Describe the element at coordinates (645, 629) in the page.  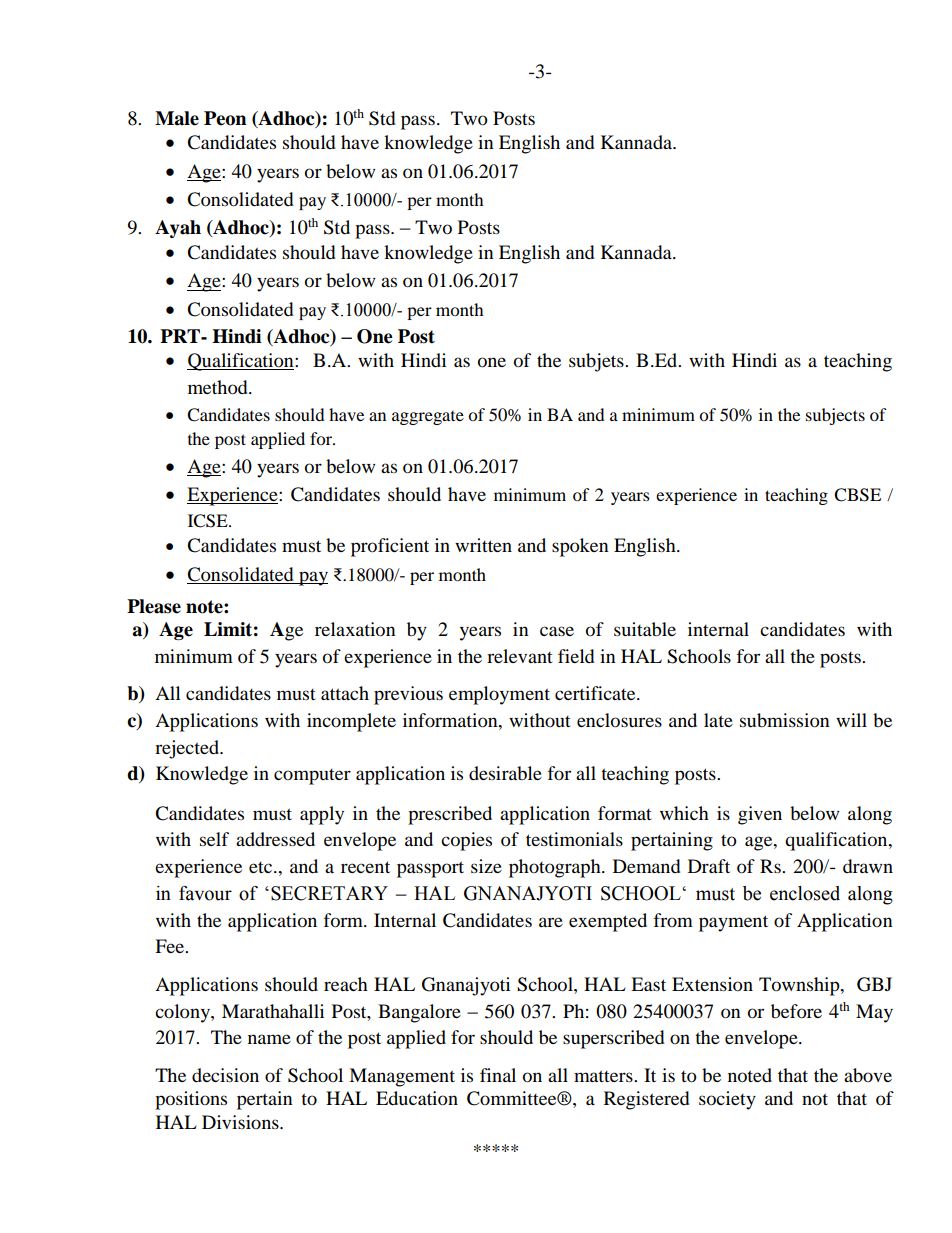
I see `suitable` at that location.
